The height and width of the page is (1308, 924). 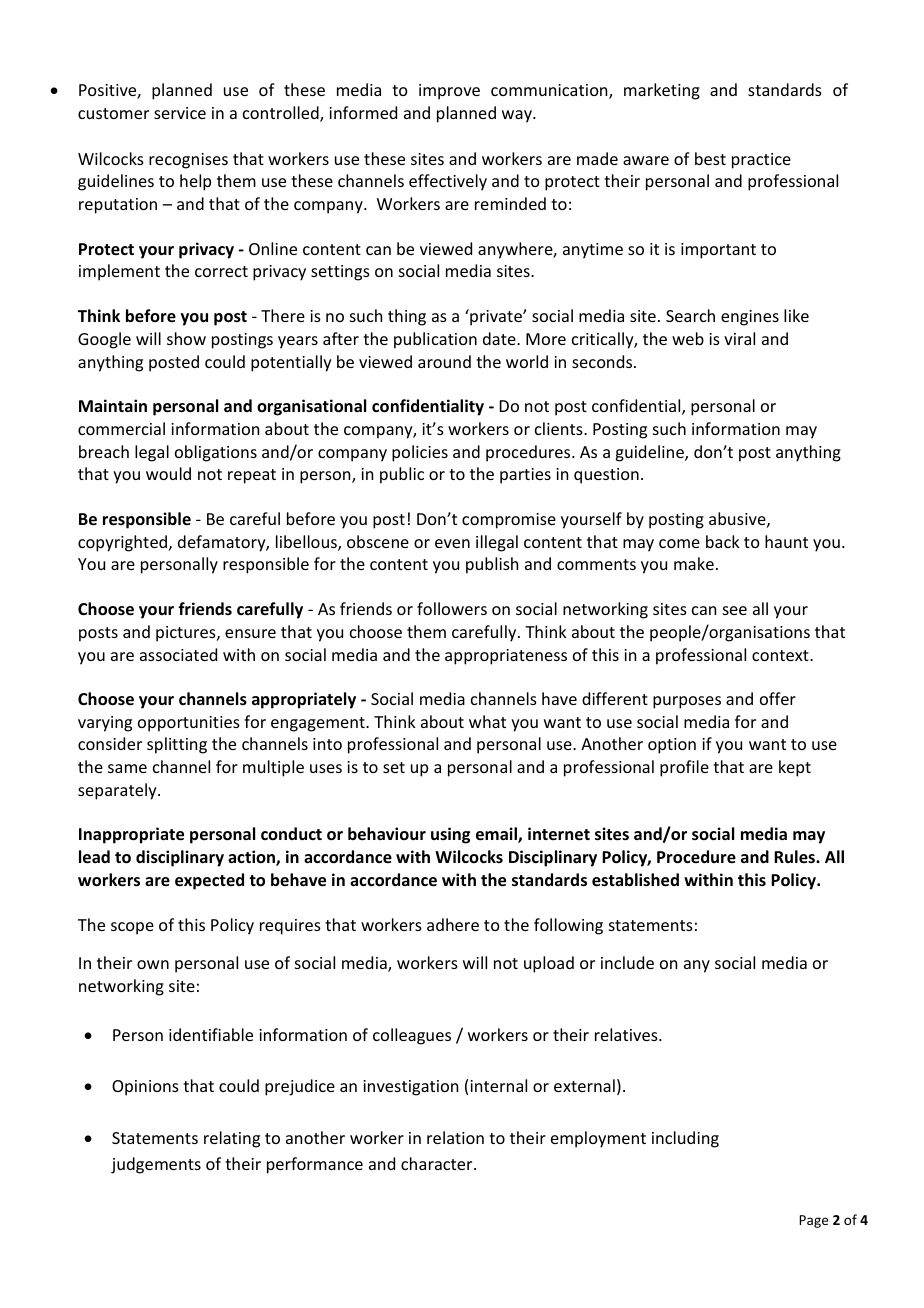 What do you see at coordinates (444, 361) in the page?
I see `around` at bounding box center [444, 361].
